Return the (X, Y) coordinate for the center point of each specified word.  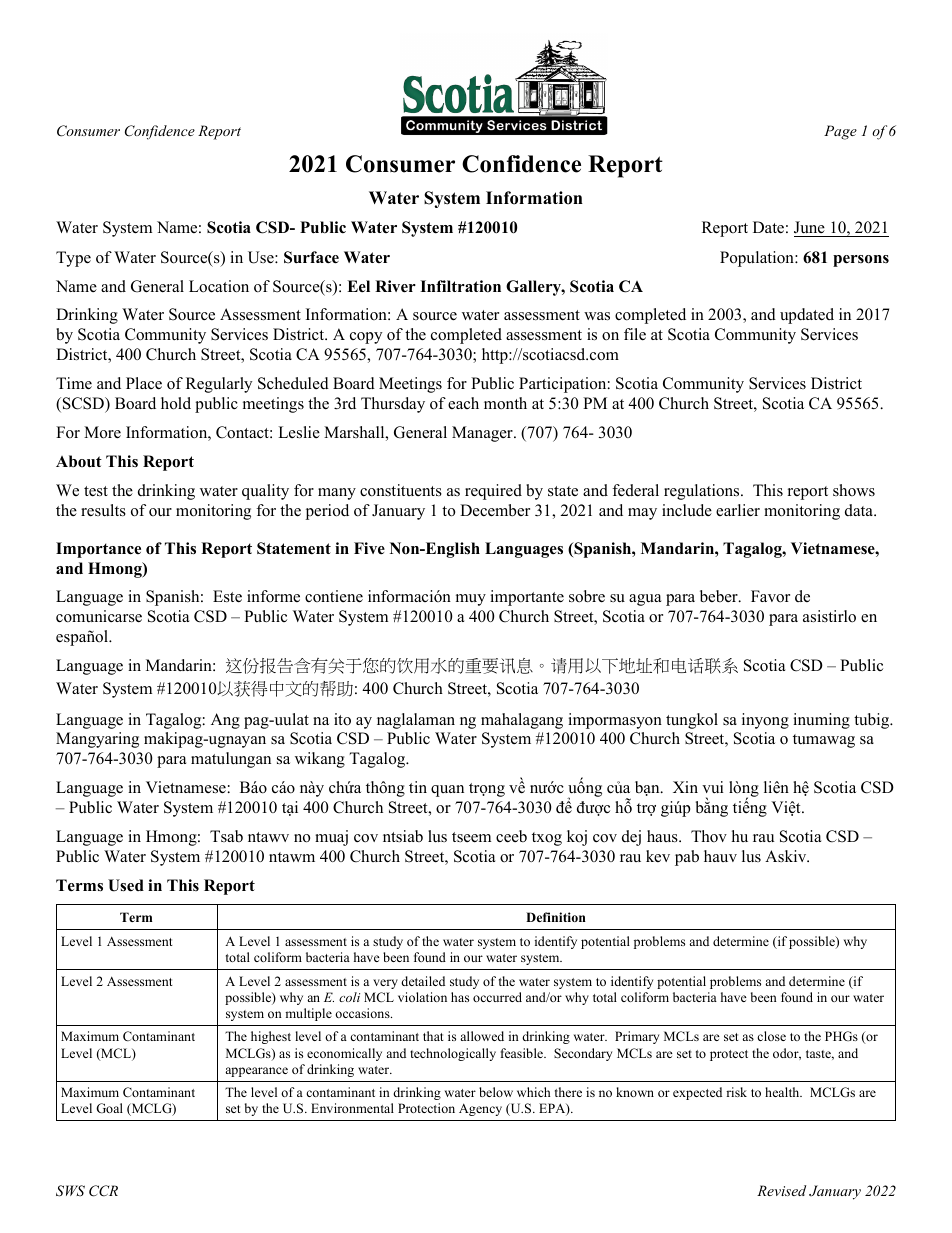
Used (126, 885)
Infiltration (460, 286)
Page (840, 132)
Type (73, 259)
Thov (709, 836)
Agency (480, 1109)
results (103, 510)
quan (447, 791)
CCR (103, 1191)
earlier (738, 510)
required (493, 492)
